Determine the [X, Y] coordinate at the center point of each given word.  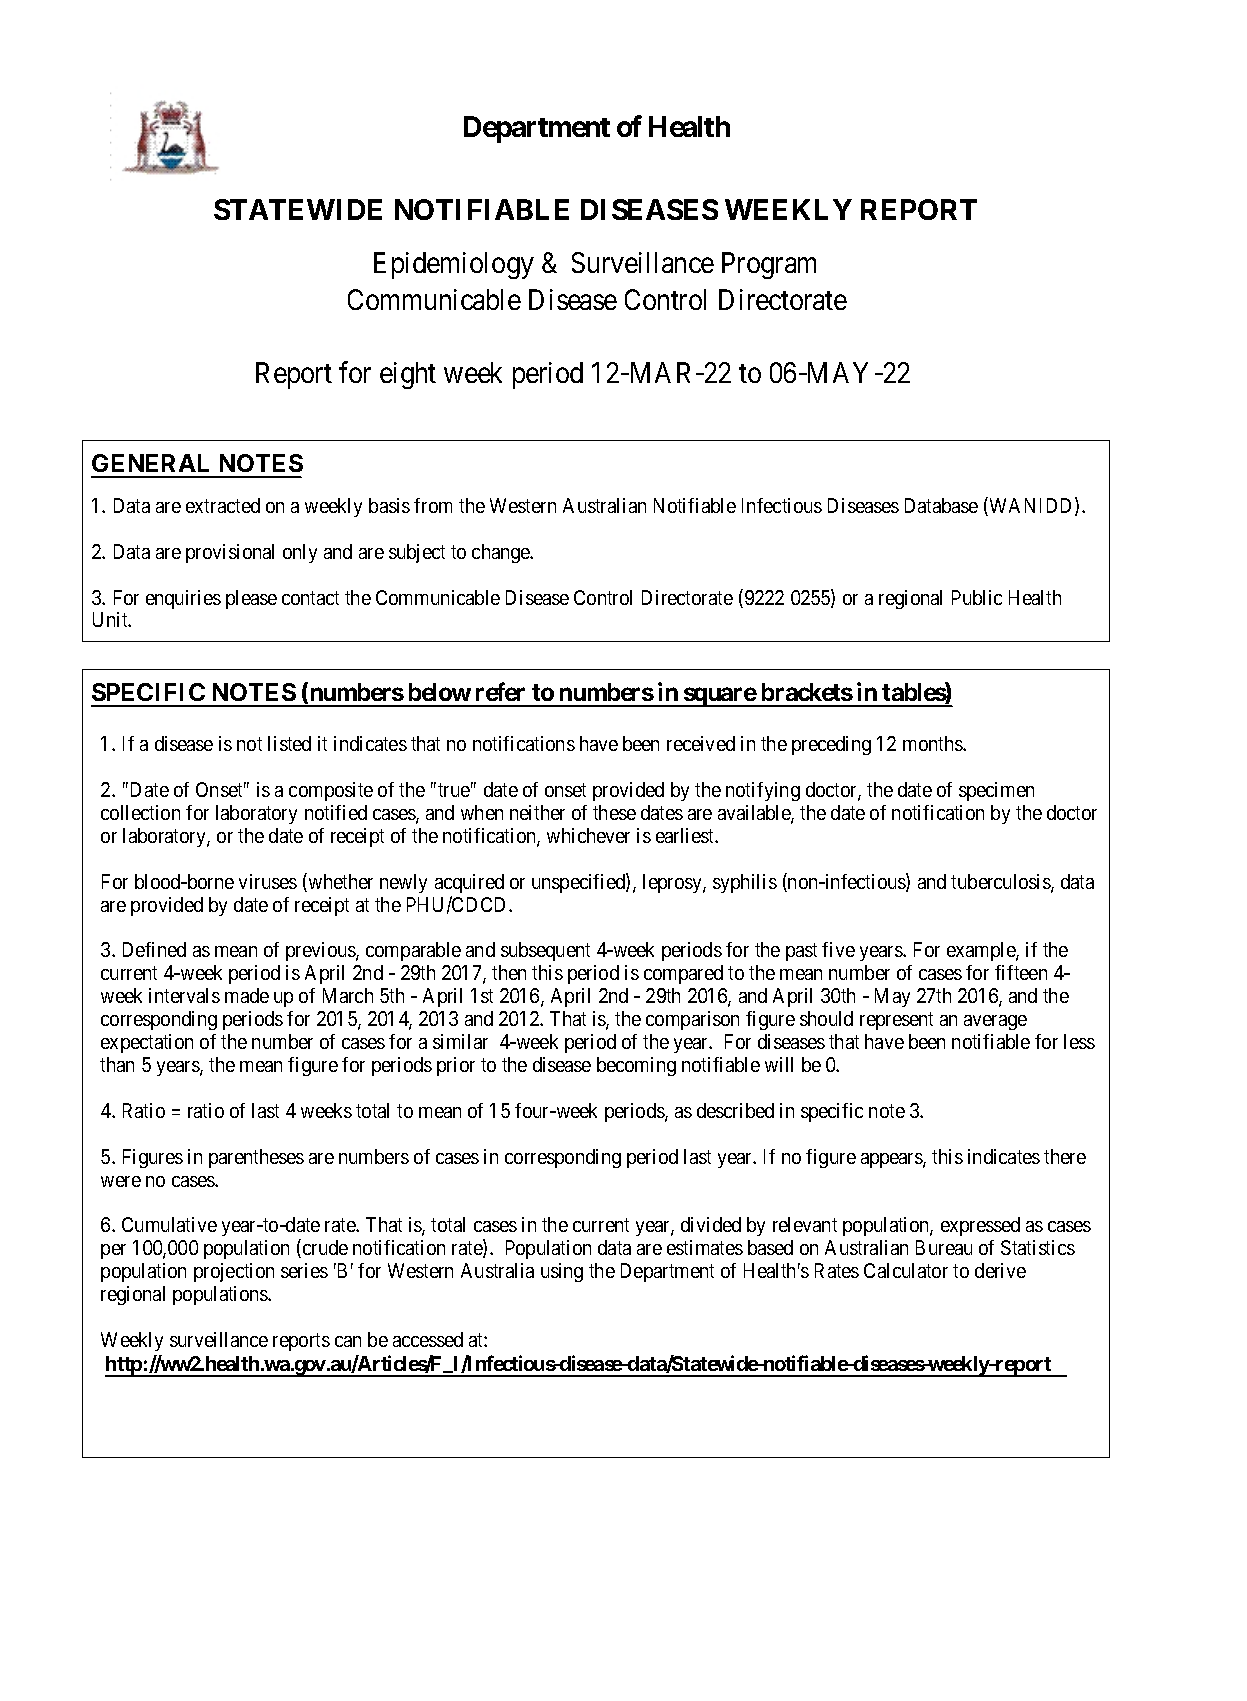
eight [408, 375]
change [502, 553]
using [562, 1272]
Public [977, 597]
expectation [147, 1043]
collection [140, 812]
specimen [996, 791]
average [995, 1022]
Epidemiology [454, 265]
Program [769, 265]
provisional [230, 553]
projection [234, 1272]
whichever [588, 835]
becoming [636, 1066]
